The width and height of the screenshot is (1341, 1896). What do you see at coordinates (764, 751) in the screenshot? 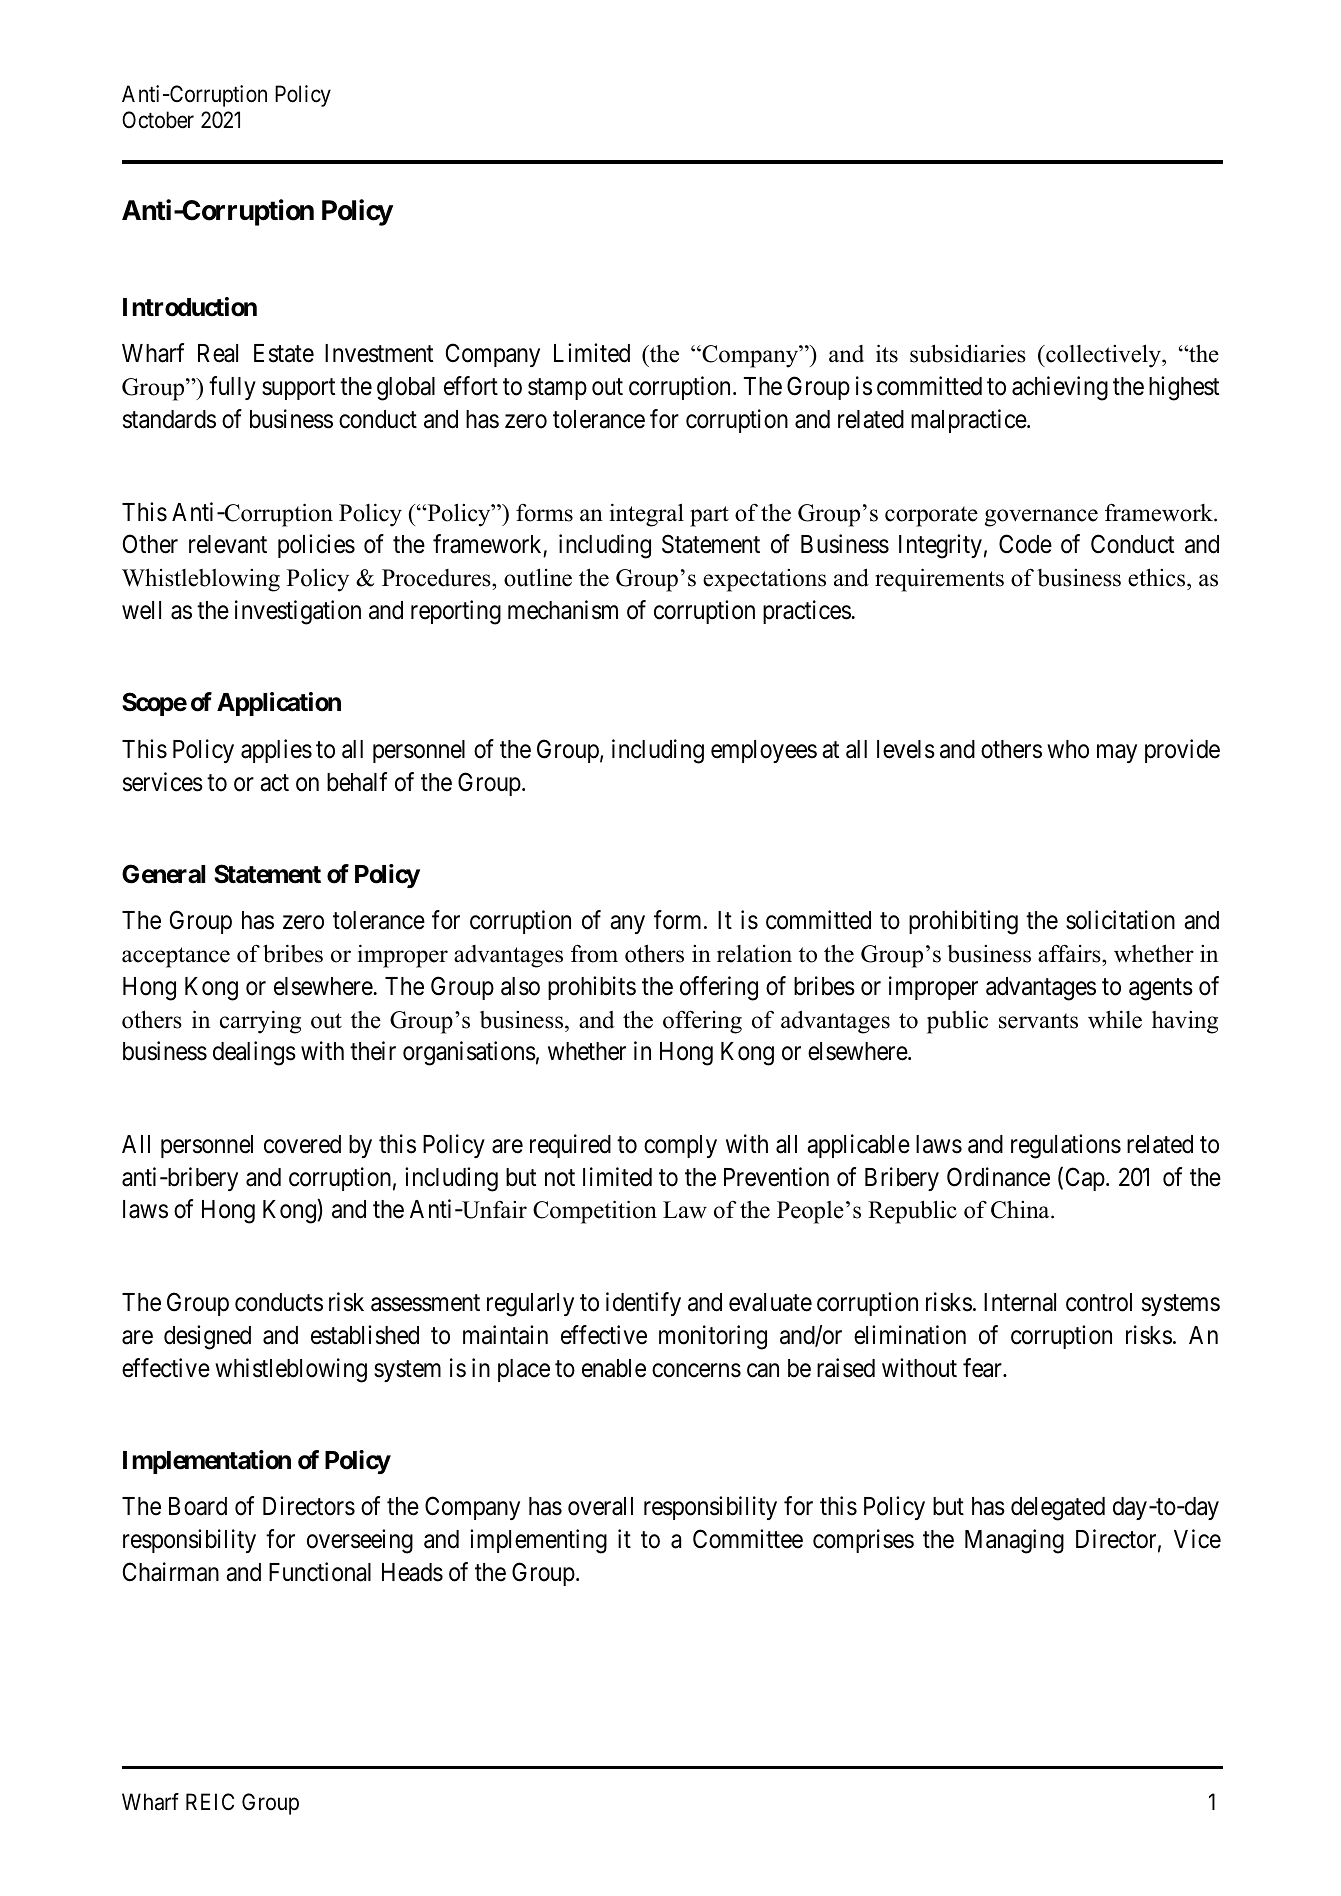
I see `employees` at bounding box center [764, 751].
